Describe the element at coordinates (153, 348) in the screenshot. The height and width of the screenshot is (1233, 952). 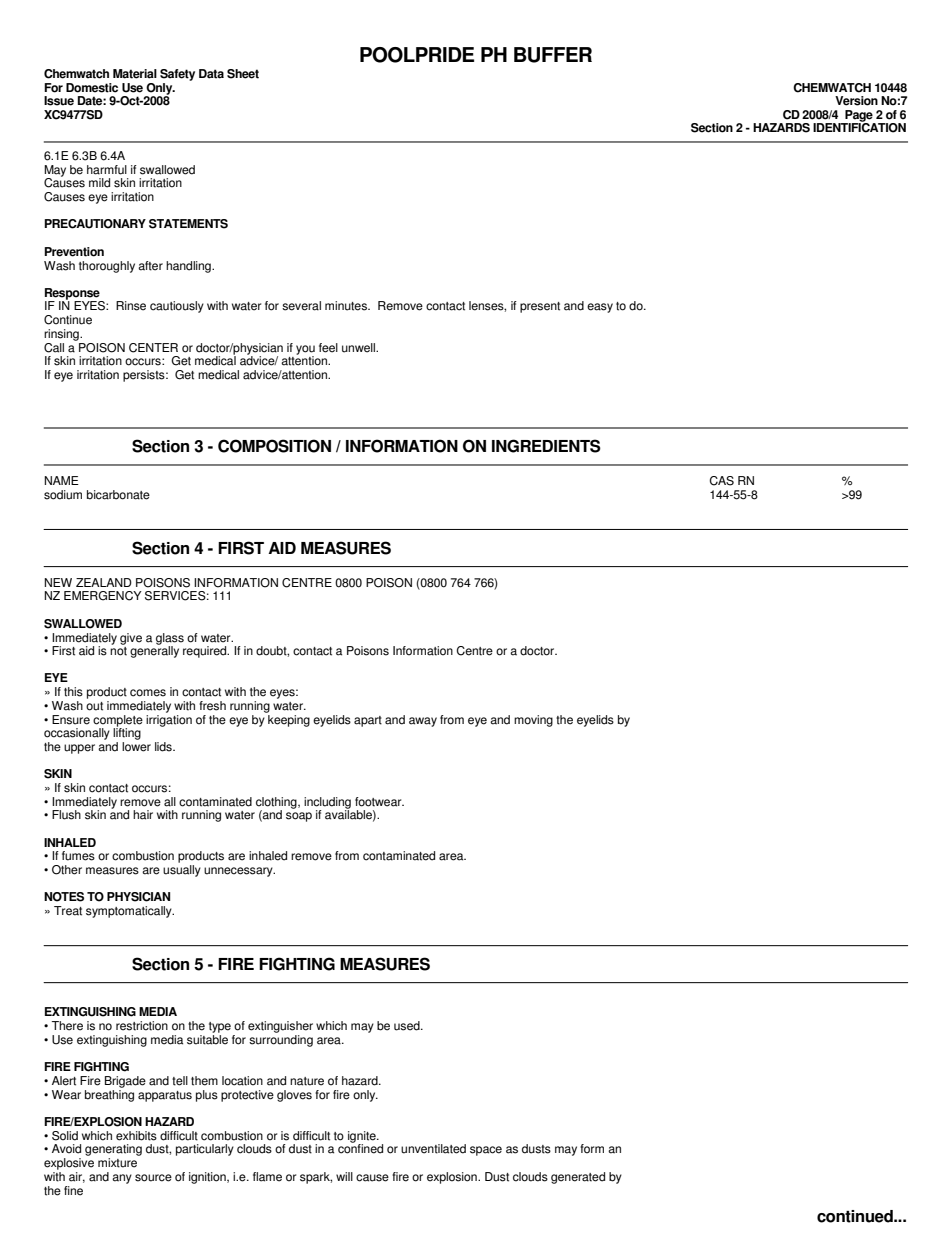
I see `CENTER` at that location.
